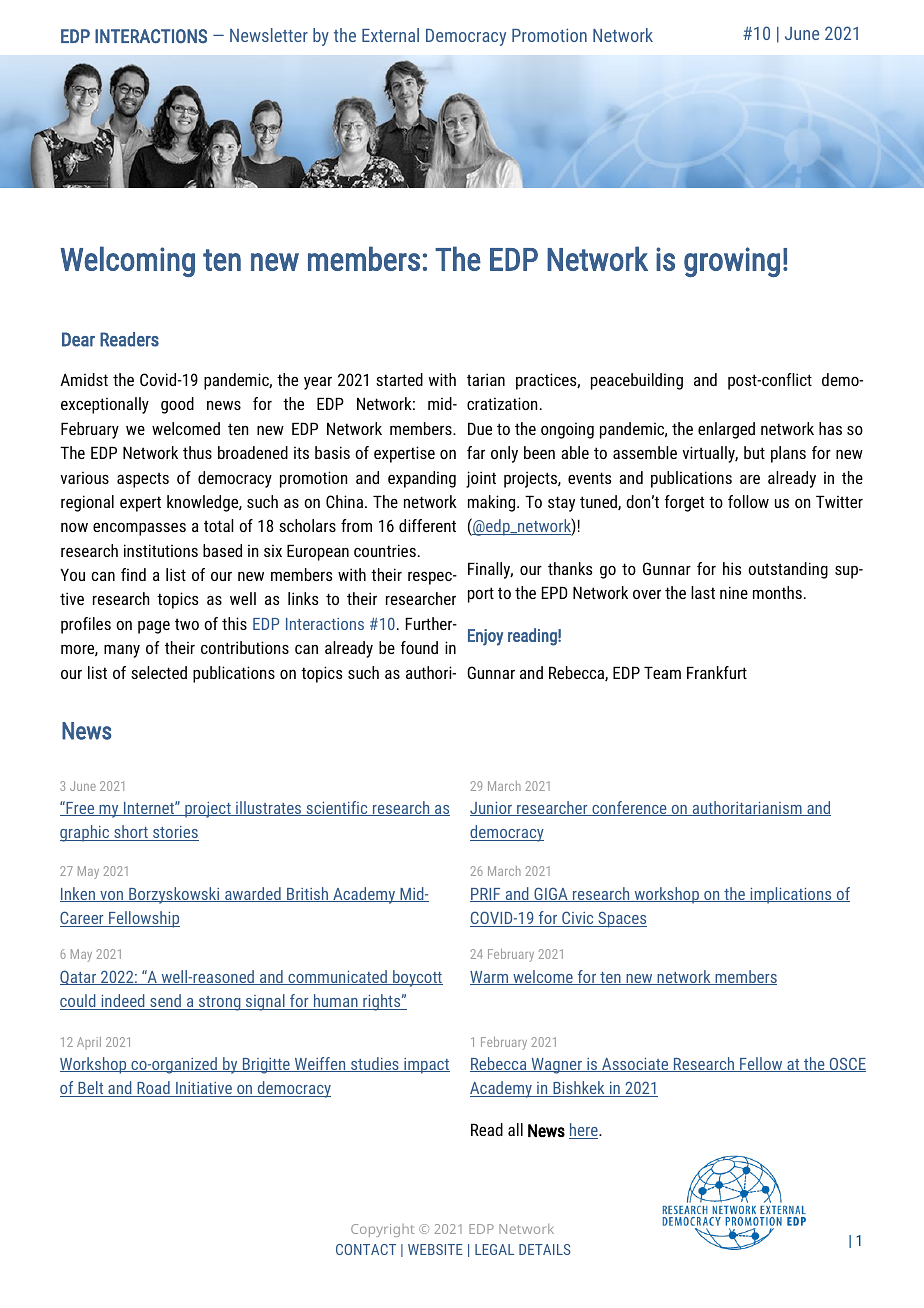 This image has height=1308, width=924. What do you see at coordinates (91, 1089) in the image?
I see `Belt` at bounding box center [91, 1089].
